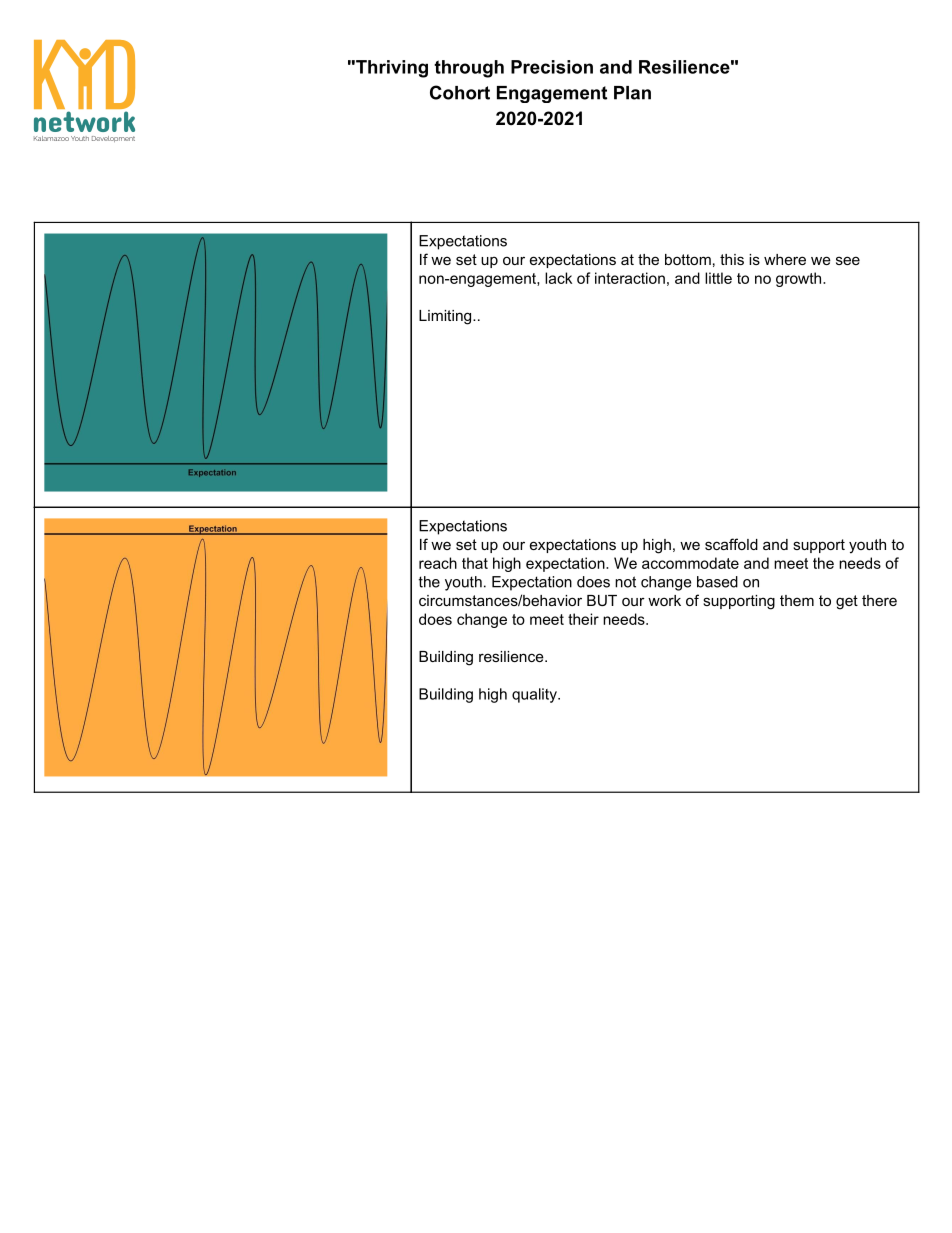 This image has height=1233, width=952. Describe the element at coordinates (475, 563) in the image. I see `that` at that location.
